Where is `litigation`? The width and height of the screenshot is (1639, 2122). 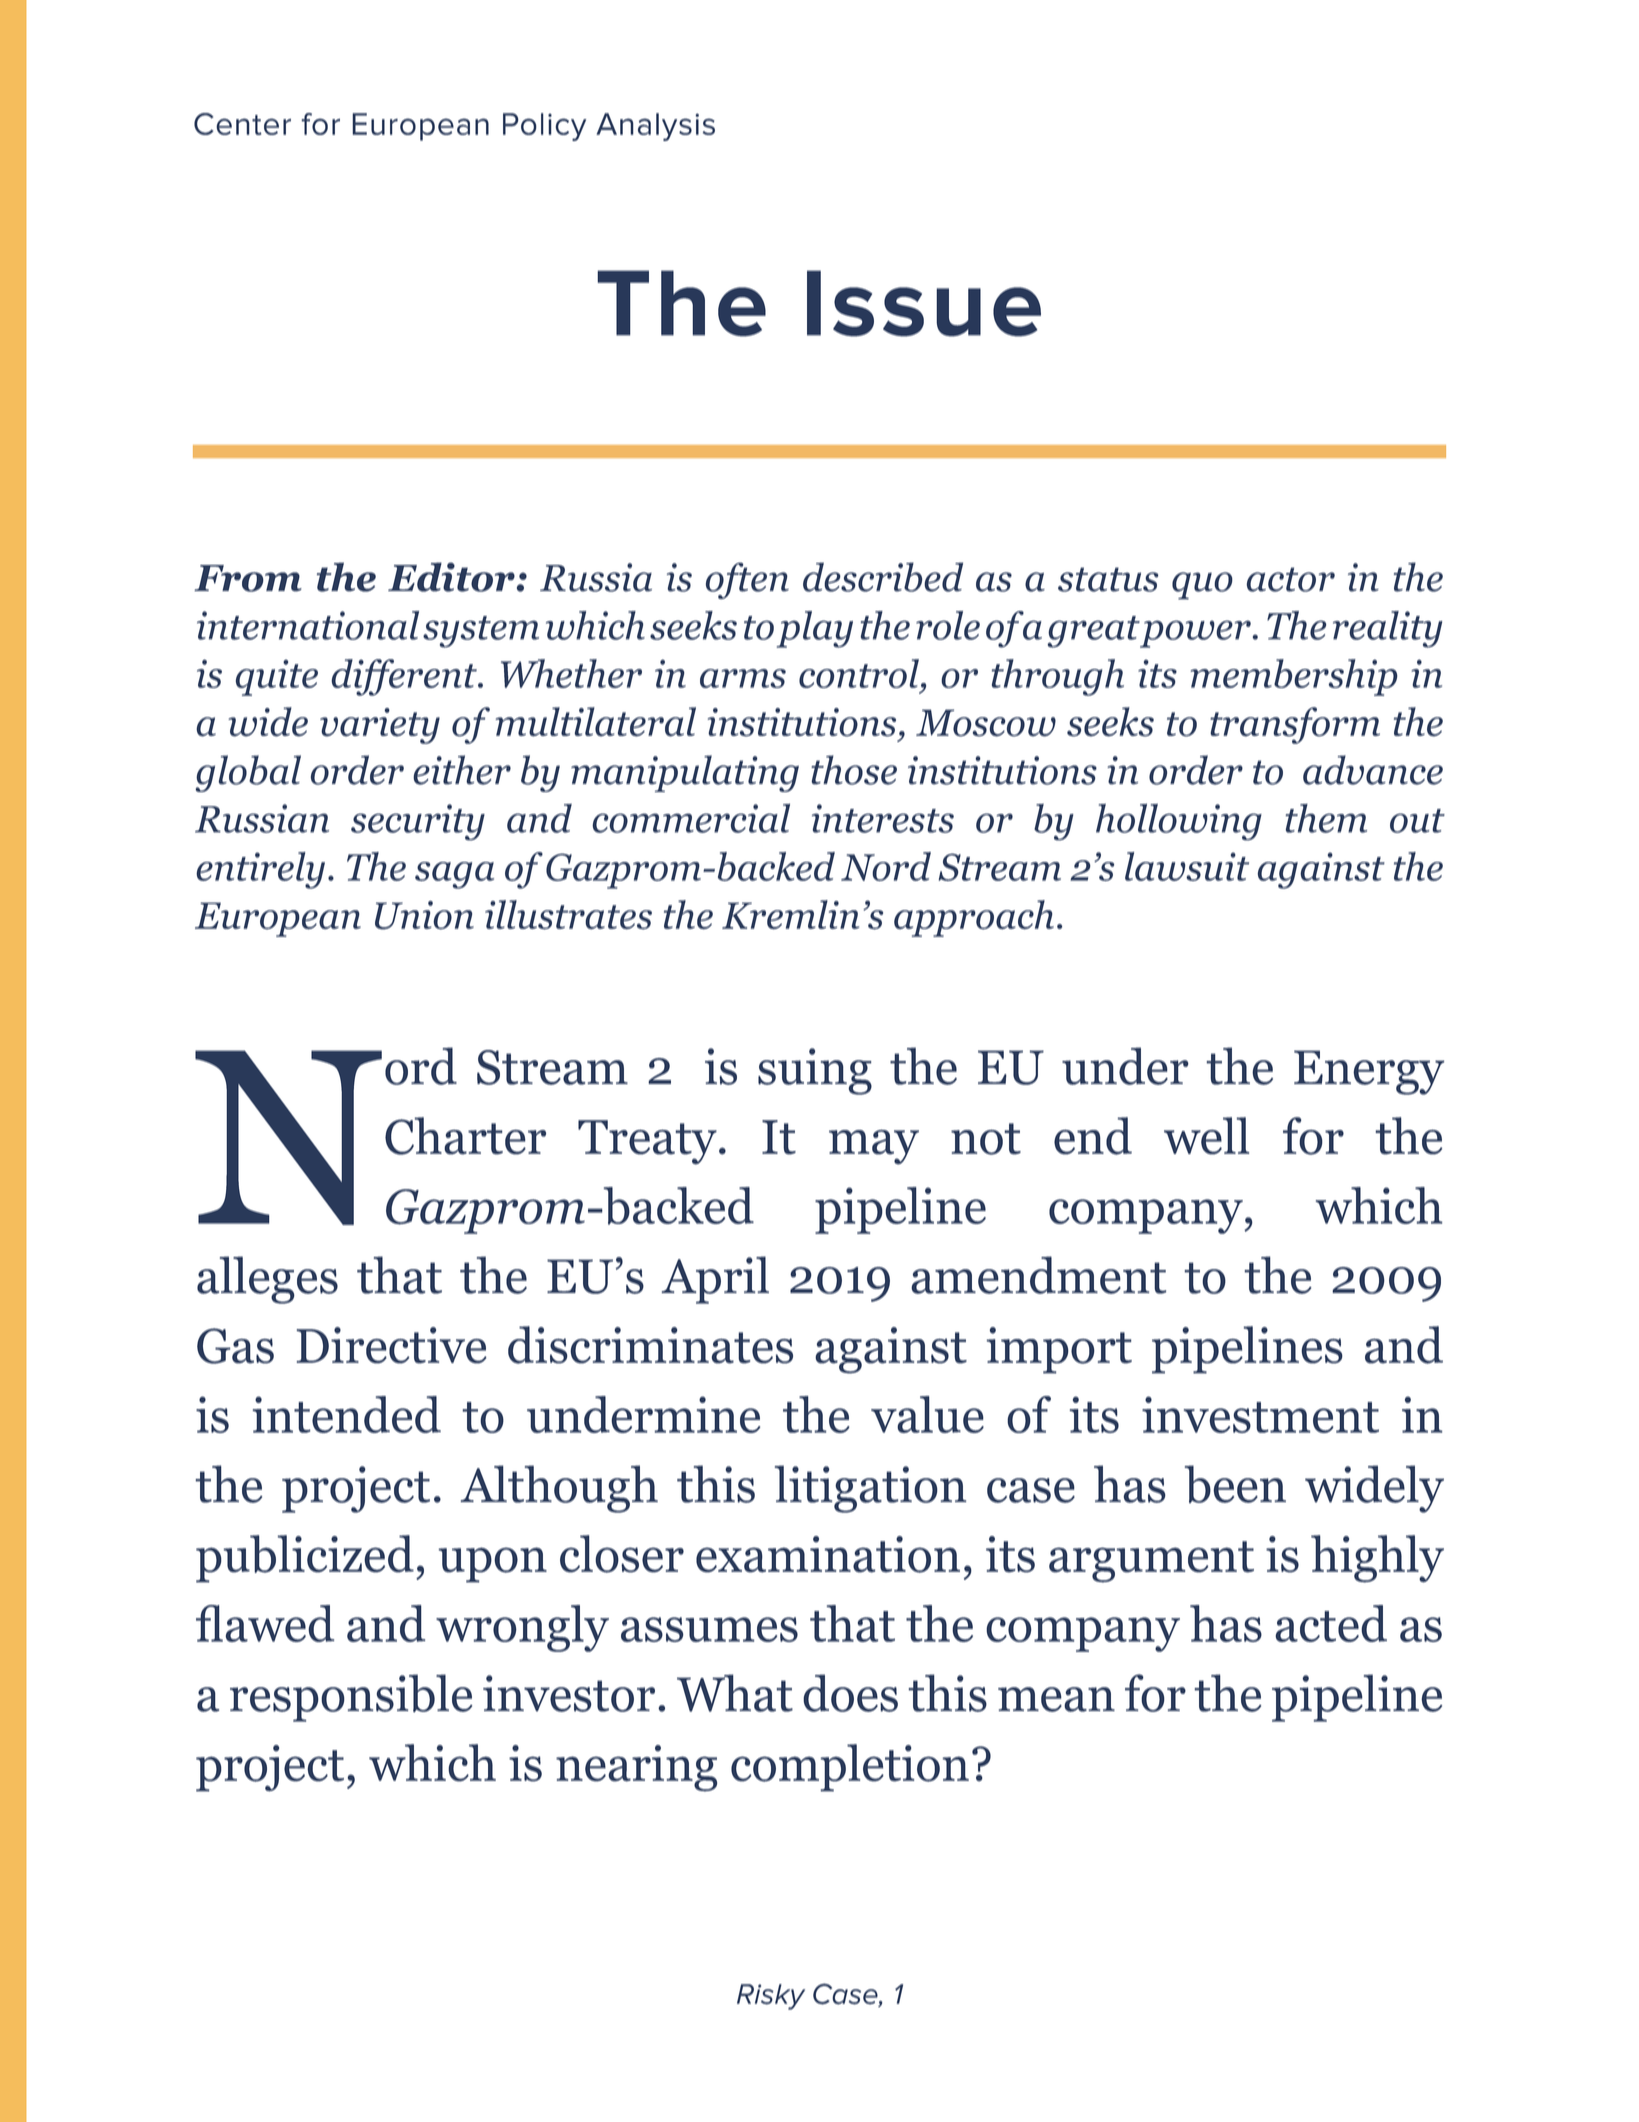
litigation is located at coordinates (871, 1489).
